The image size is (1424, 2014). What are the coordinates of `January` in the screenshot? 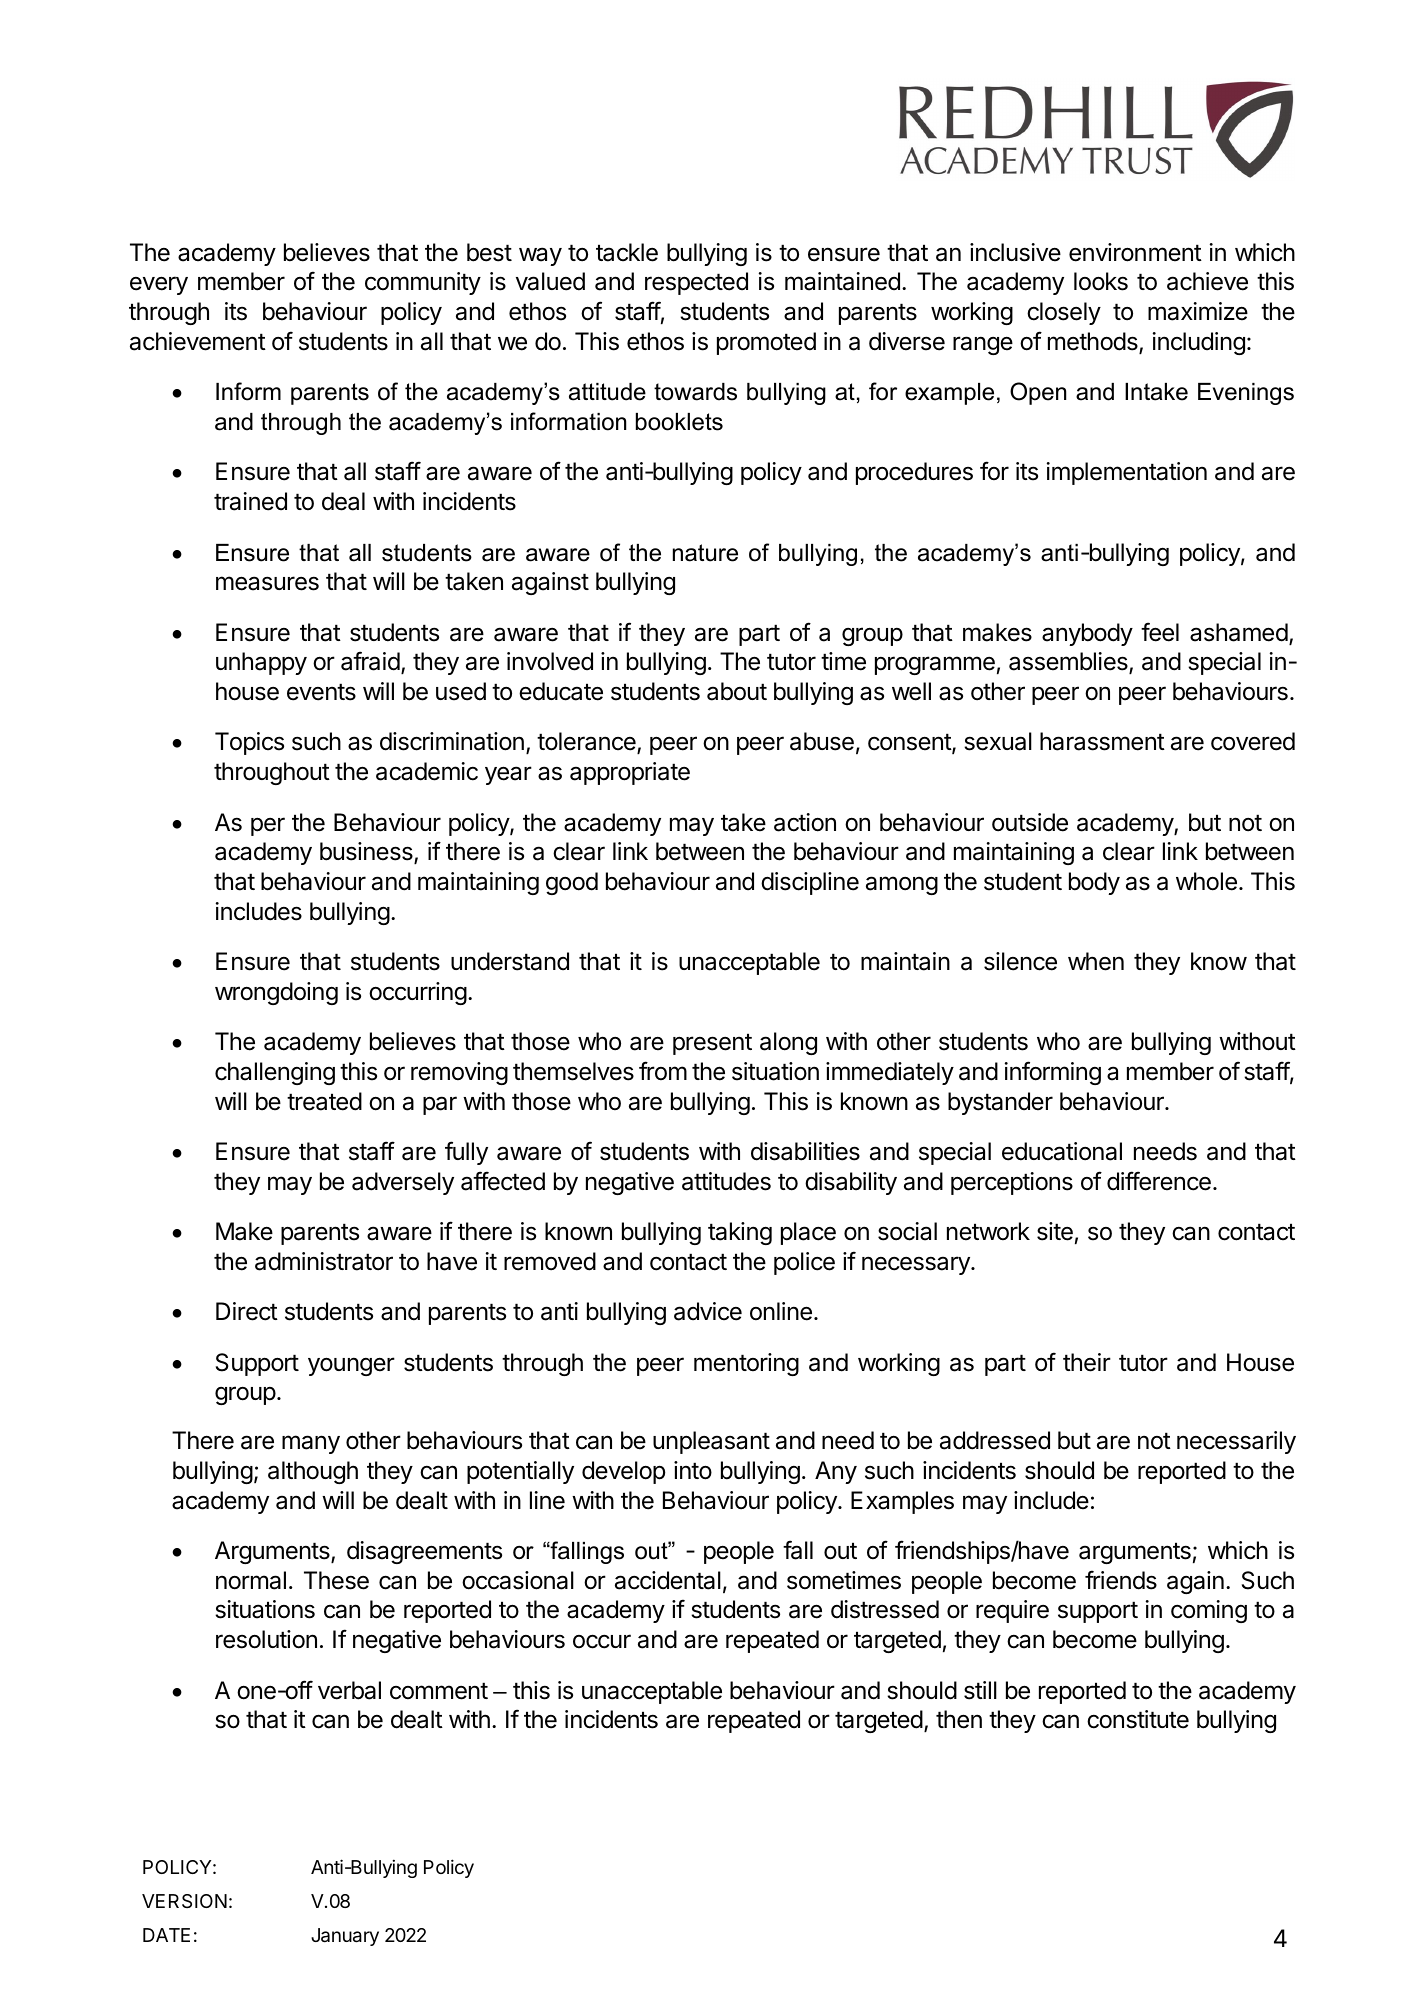 It's located at (345, 1937).
